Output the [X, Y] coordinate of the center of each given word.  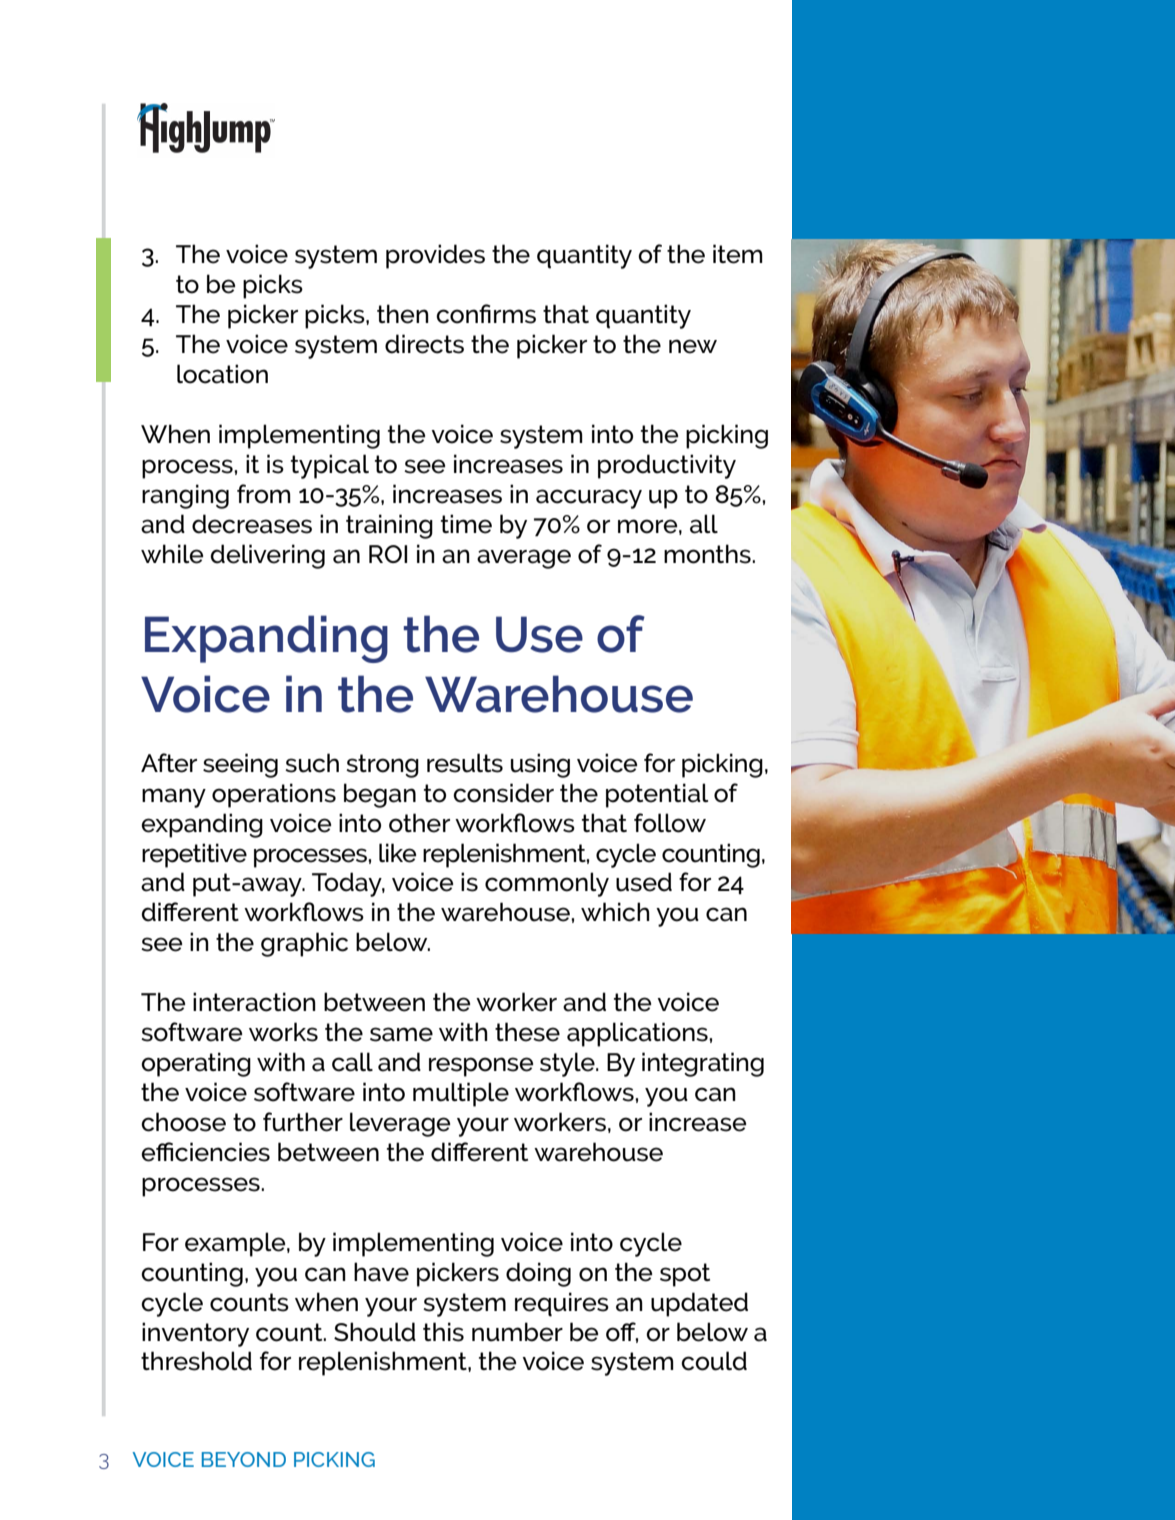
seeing [240, 765]
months [708, 554]
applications [638, 1034]
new [693, 346]
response [481, 1067]
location [222, 374]
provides [435, 256]
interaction [254, 1002]
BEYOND [244, 1459]
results [465, 763]
